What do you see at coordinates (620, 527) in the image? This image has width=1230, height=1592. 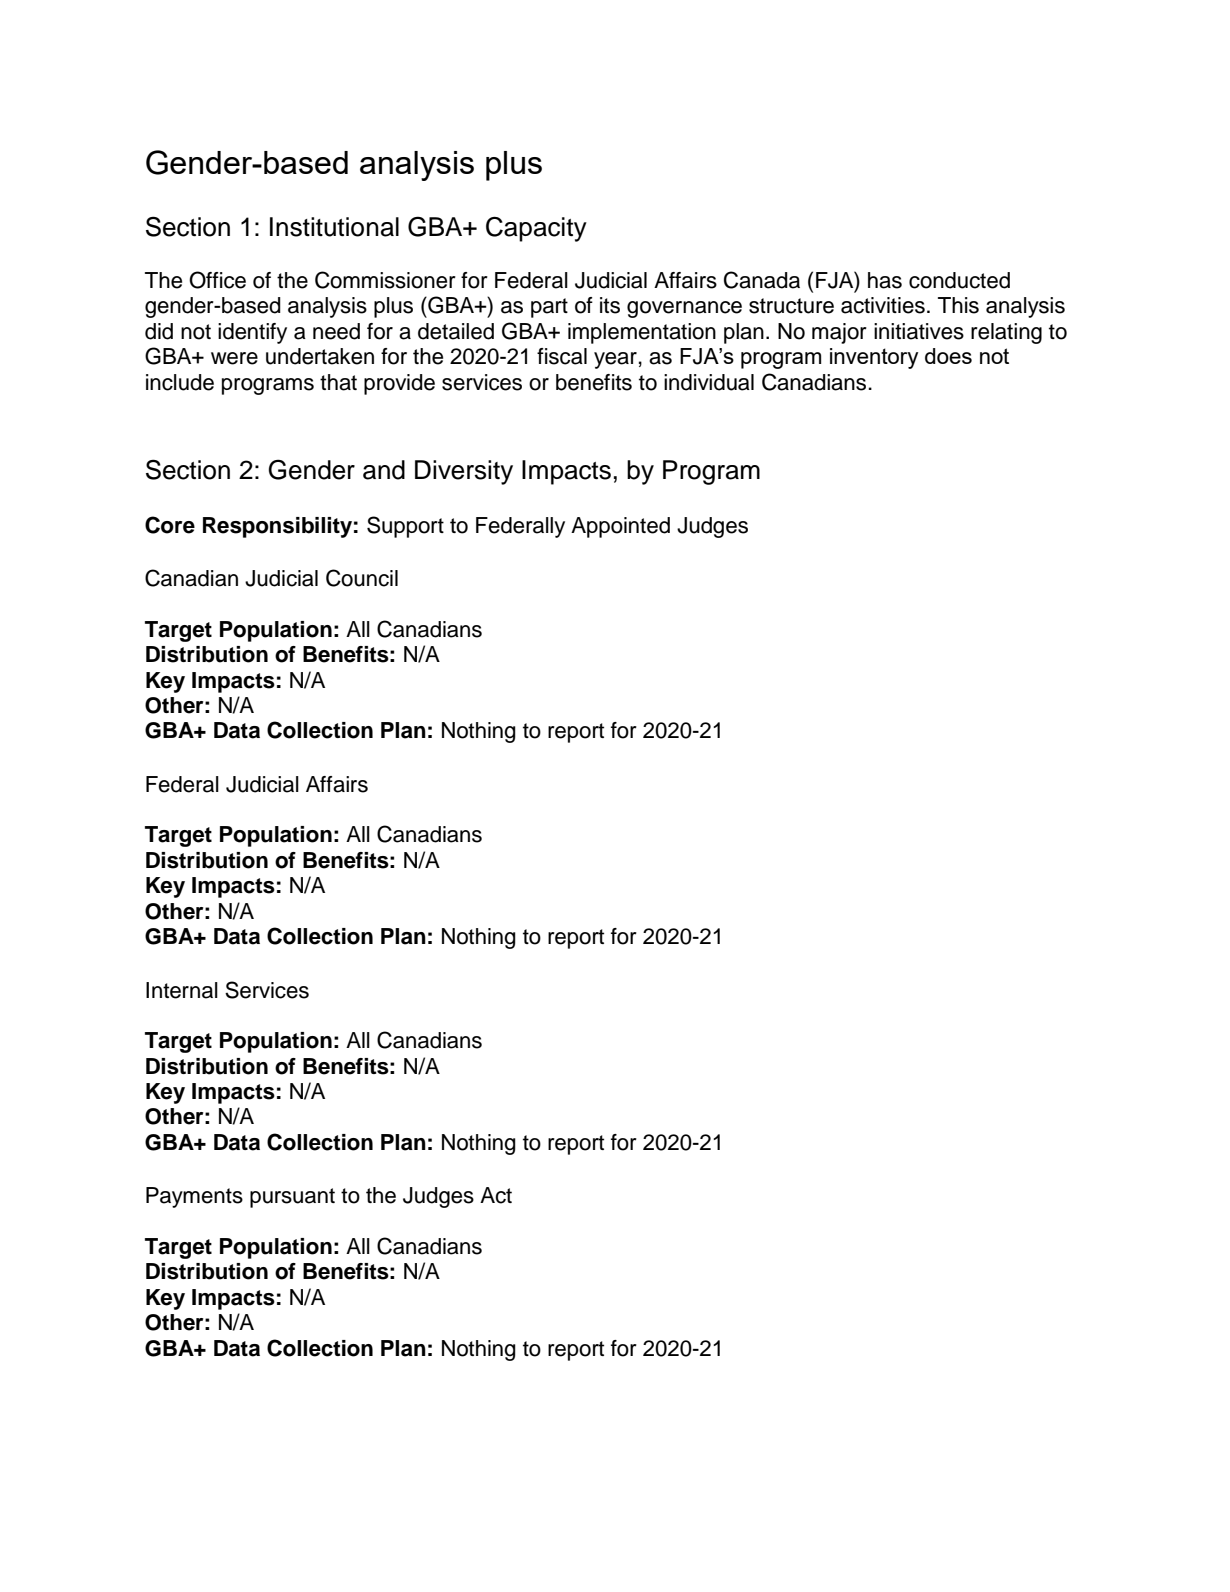 I see `Appointed` at bounding box center [620, 527].
